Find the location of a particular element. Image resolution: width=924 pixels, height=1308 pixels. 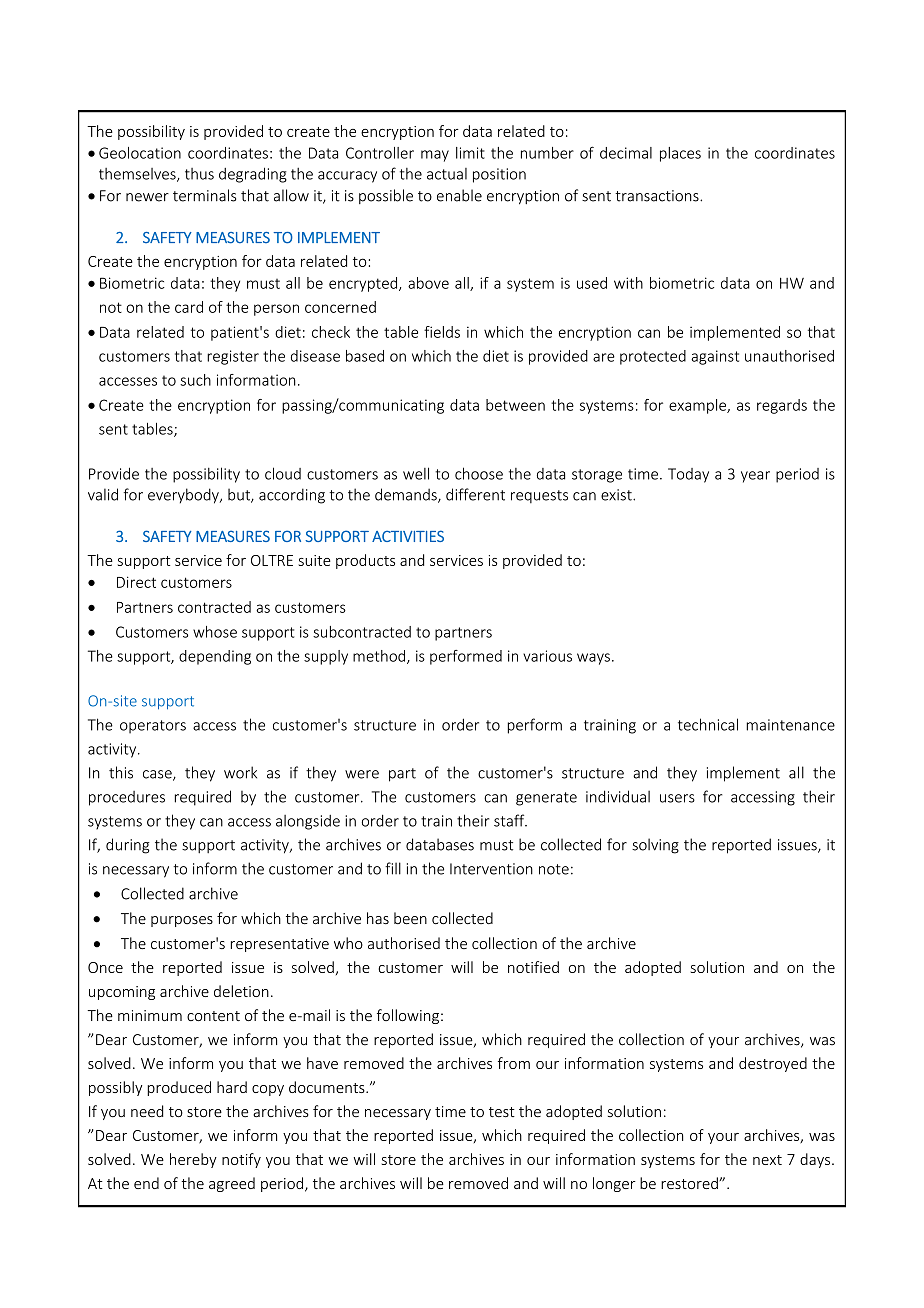

such is located at coordinates (195, 380).
